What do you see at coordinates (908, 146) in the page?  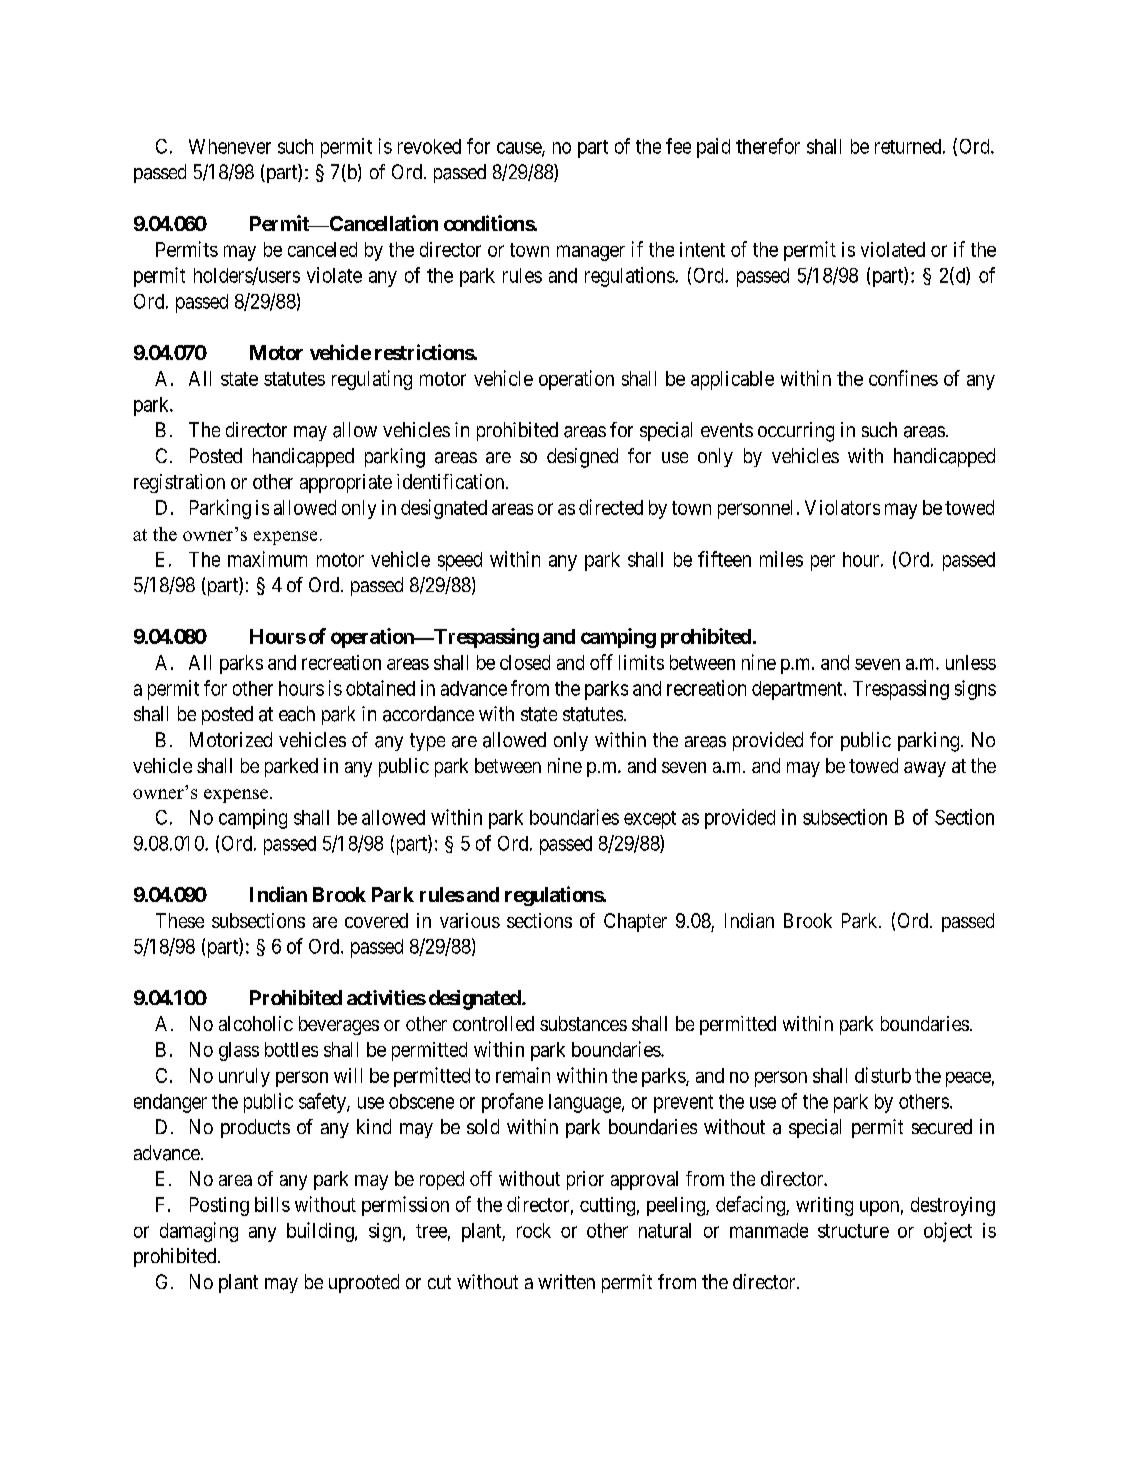 I see `returned` at bounding box center [908, 146].
